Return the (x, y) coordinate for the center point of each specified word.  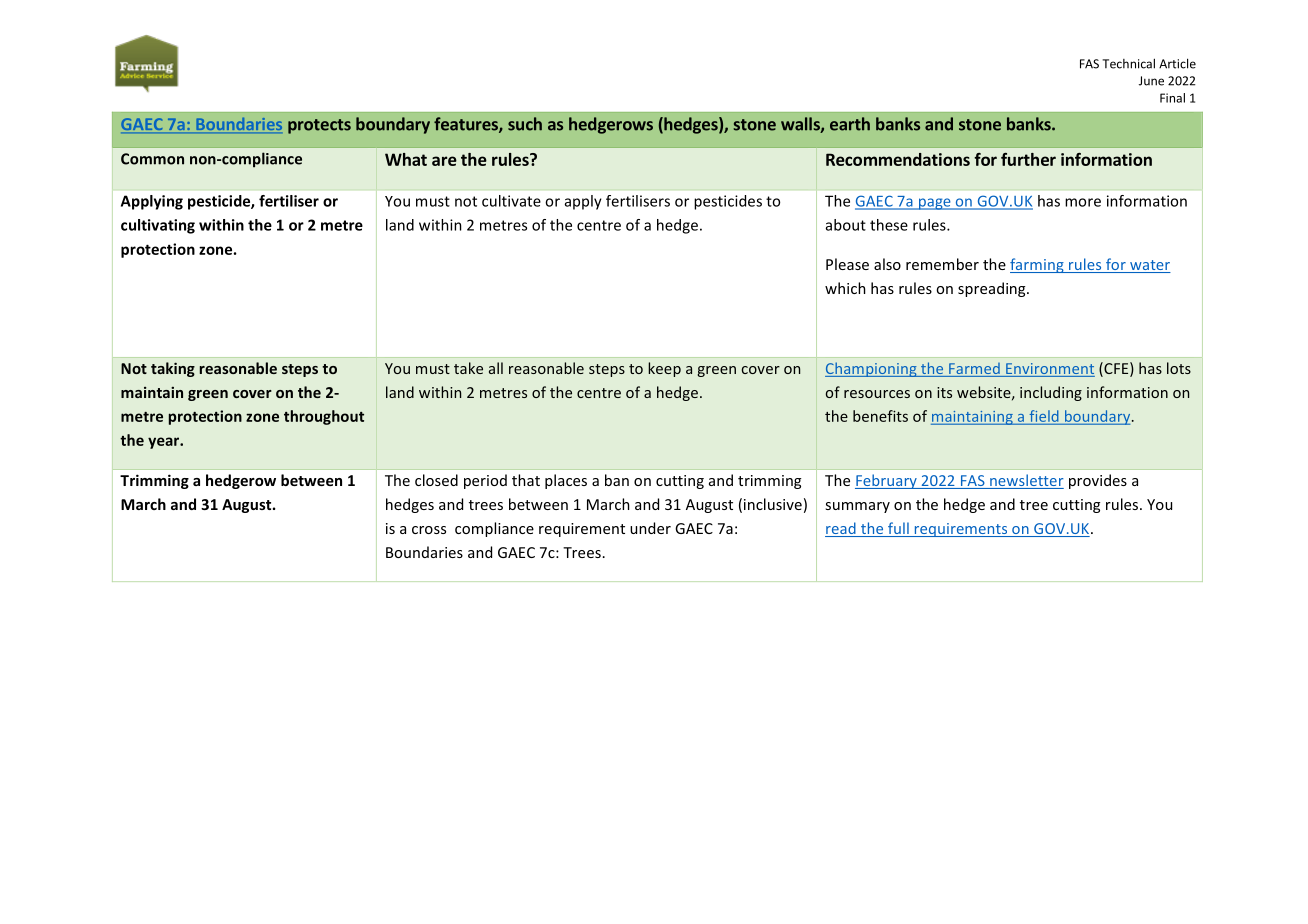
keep (664, 369)
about (846, 225)
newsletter (1026, 481)
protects (319, 126)
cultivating (158, 226)
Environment (1050, 368)
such (525, 124)
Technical (1128, 63)
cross (429, 530)
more (1083, 202)
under (650, 528)
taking (173, 369)
